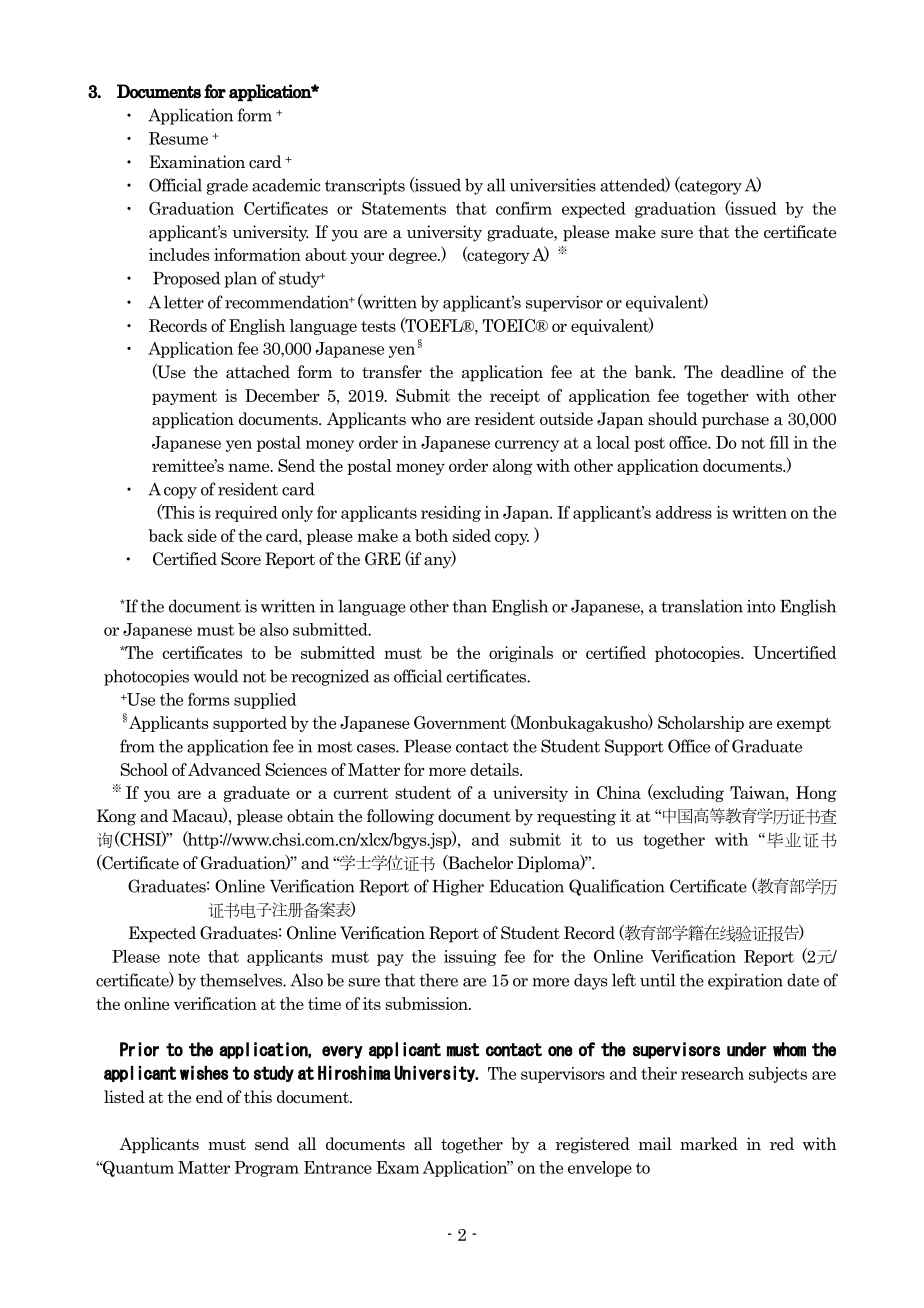 This screenshot has height=1308, width=924. Describe the element at coordinates (246, 514) in the screenshot. I see `required` at that location.
